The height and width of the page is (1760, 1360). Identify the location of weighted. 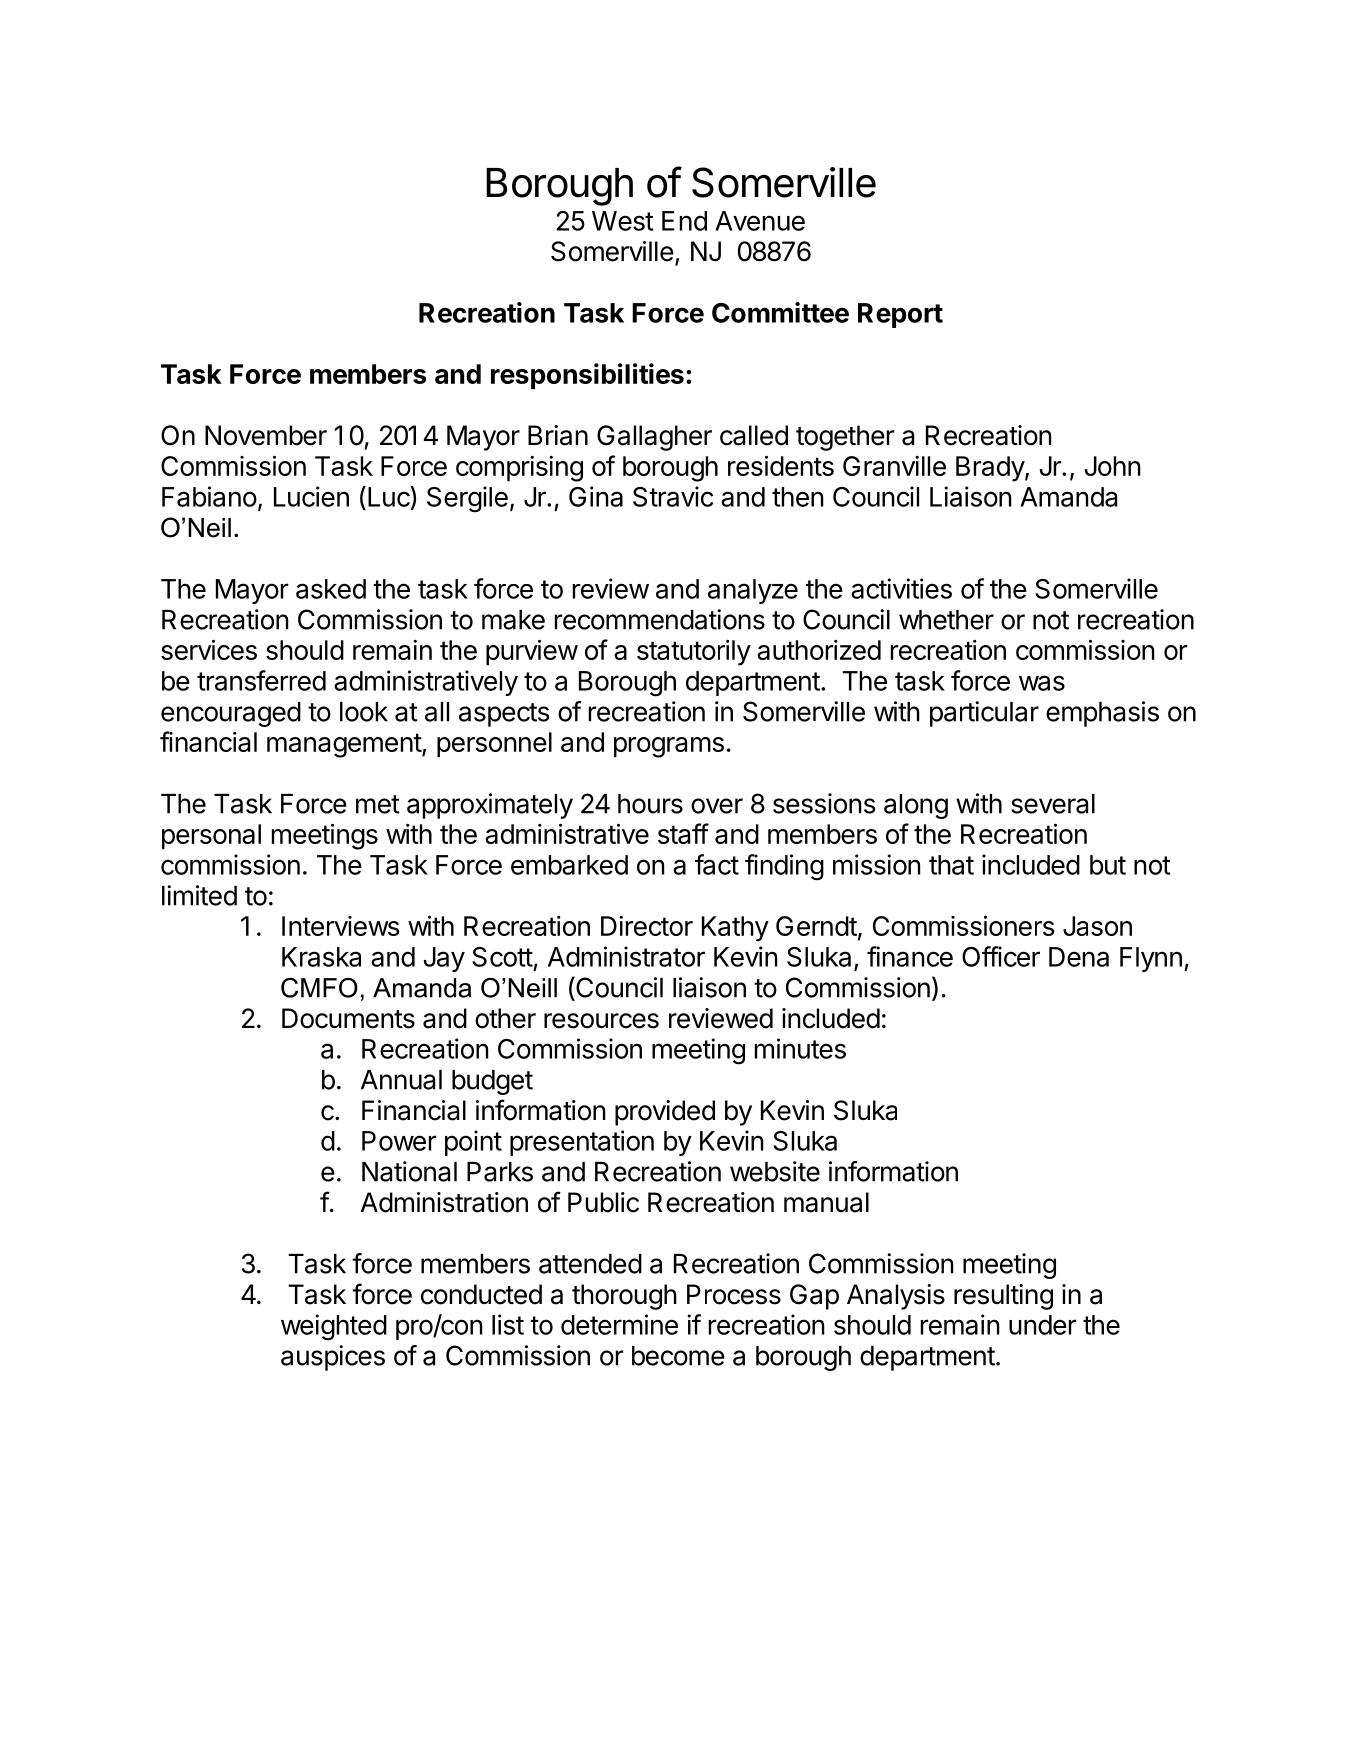
(334, 1327).
